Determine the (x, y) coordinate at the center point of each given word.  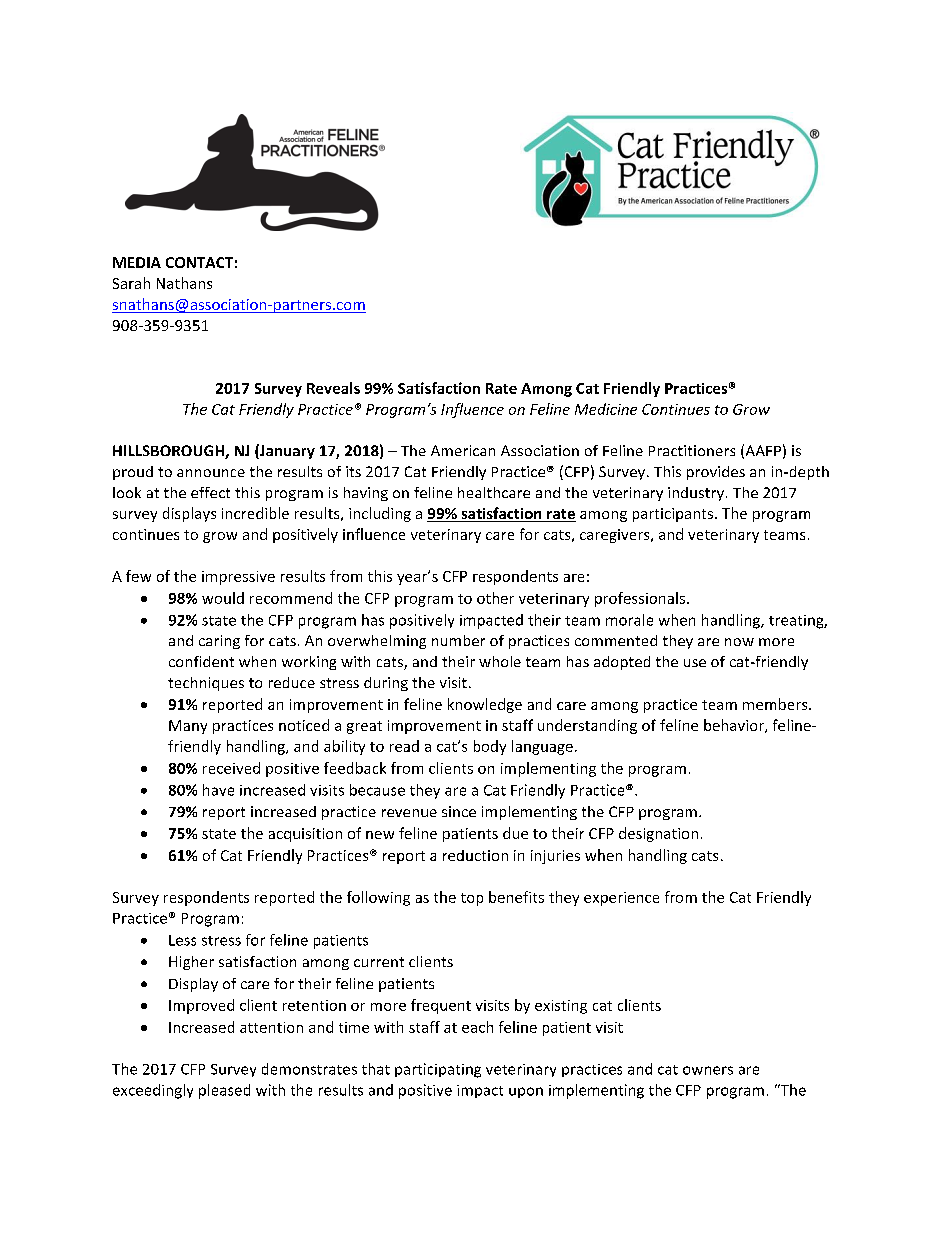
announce (211, 473)
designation (658, 834)
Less (182, 940)
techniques (206, 684)
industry (696, 494)
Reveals (333, 388)
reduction (475, 855)
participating (438, 1070)
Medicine (606, 409)
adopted (622, 663)
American (463, 450)
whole (500, 661)
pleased (224, 1091)
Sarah (131, 283)
